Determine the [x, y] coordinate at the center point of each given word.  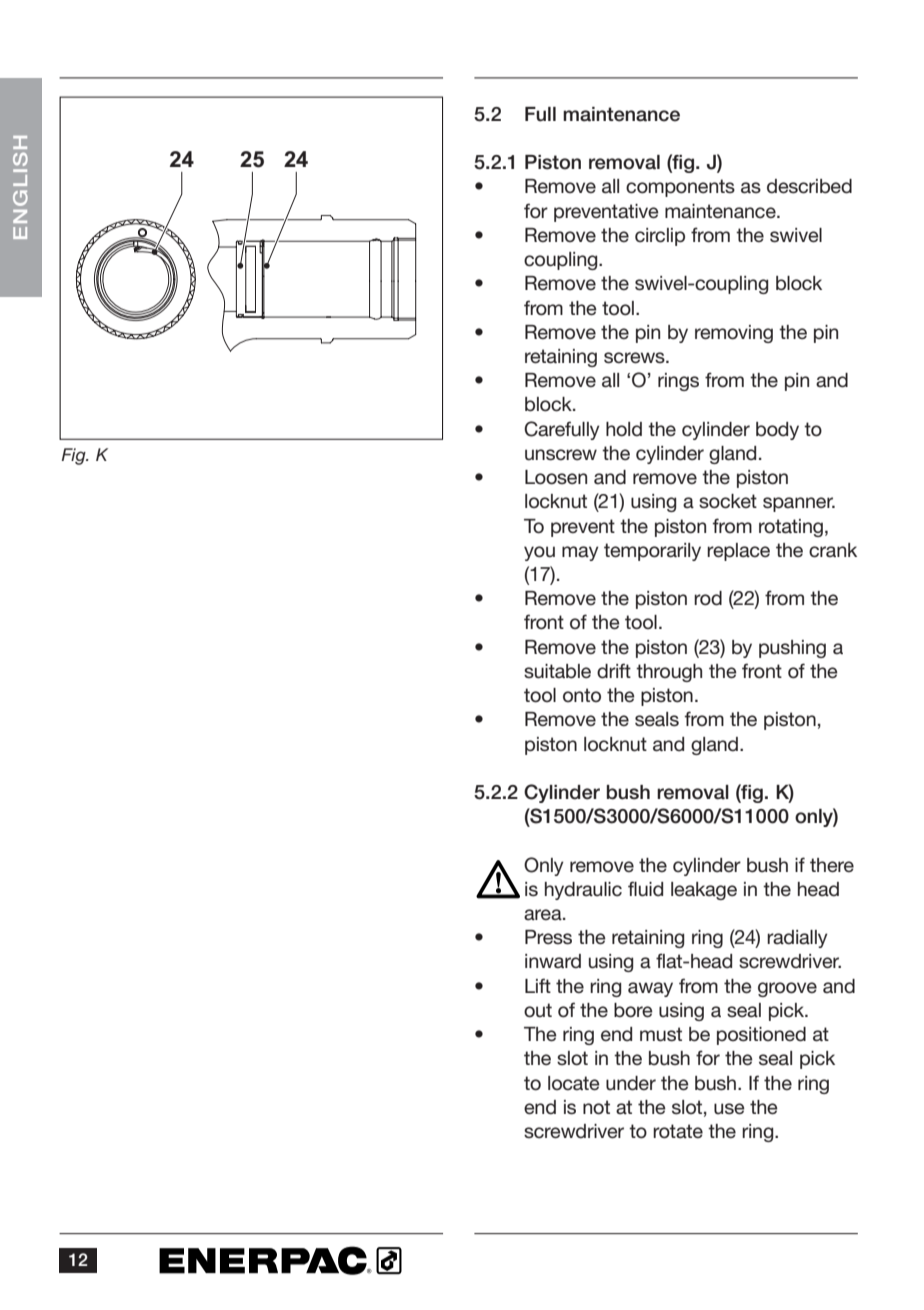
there [832, 865]
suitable [557, 671]
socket [728, 501]
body [777, 431]
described [809, 186]
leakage [704, 891]
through [669, 673]
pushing [792, 649]
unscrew [561, 455]
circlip [660, 237]
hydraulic [583, 891]
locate [574, 1083]
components [680, 188]
